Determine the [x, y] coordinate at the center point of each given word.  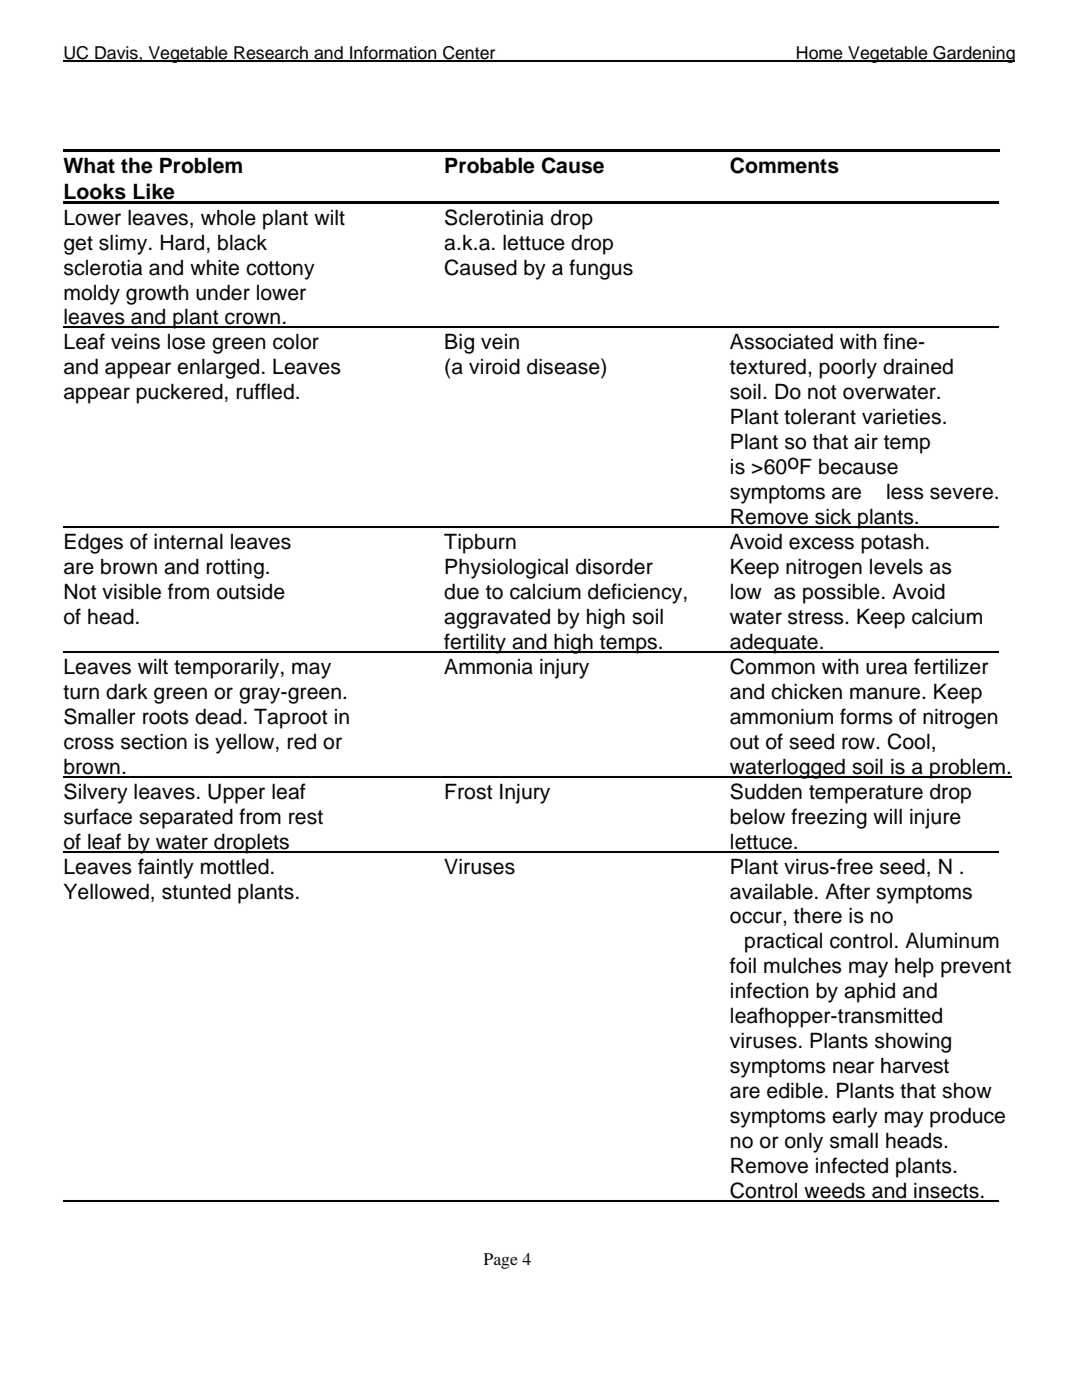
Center [469, 54]
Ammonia [488, 666]
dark [127, 691]
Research [271, 54]
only [804, 1142]
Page [501, 1261]
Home [820, 54]
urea [886, 668]
